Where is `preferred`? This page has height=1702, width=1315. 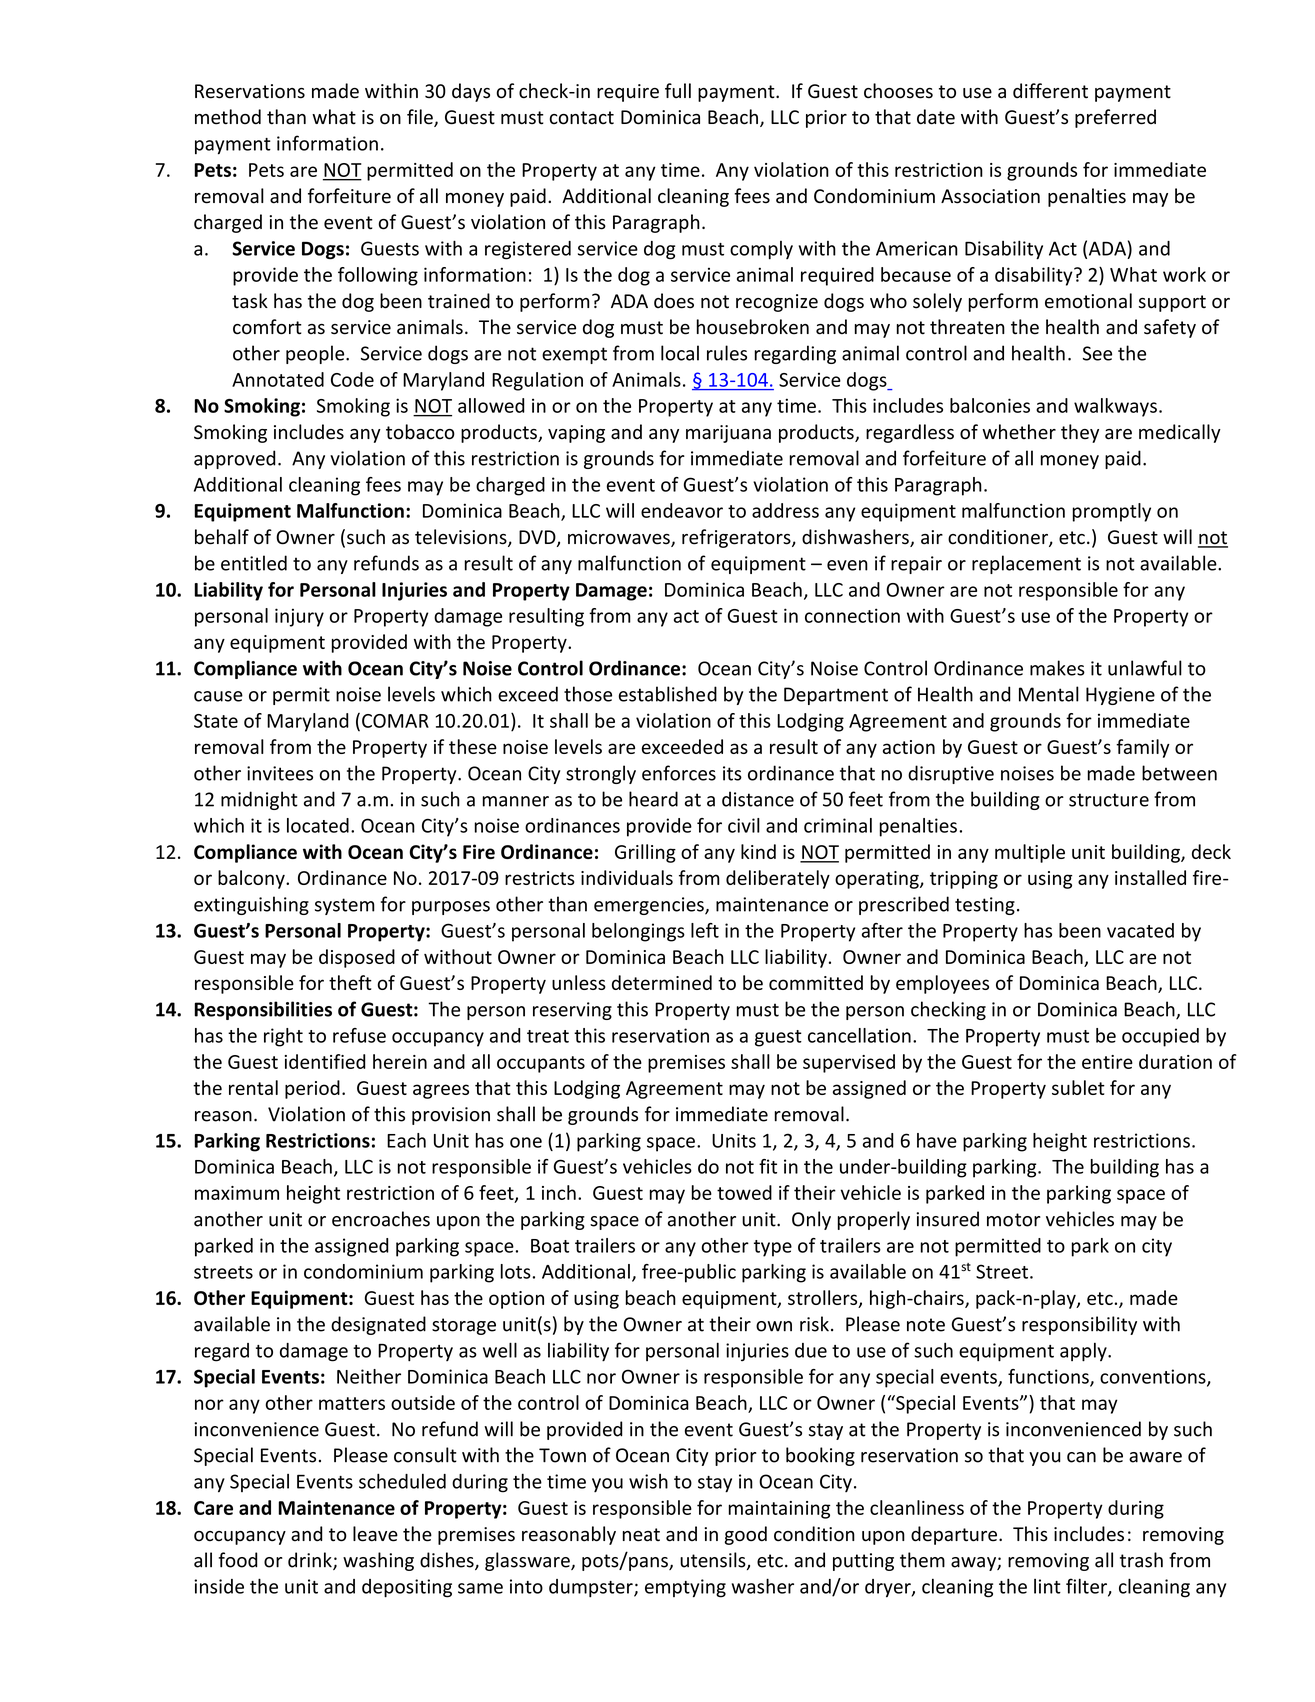
preferred is located at coordinates (1115, 118).
